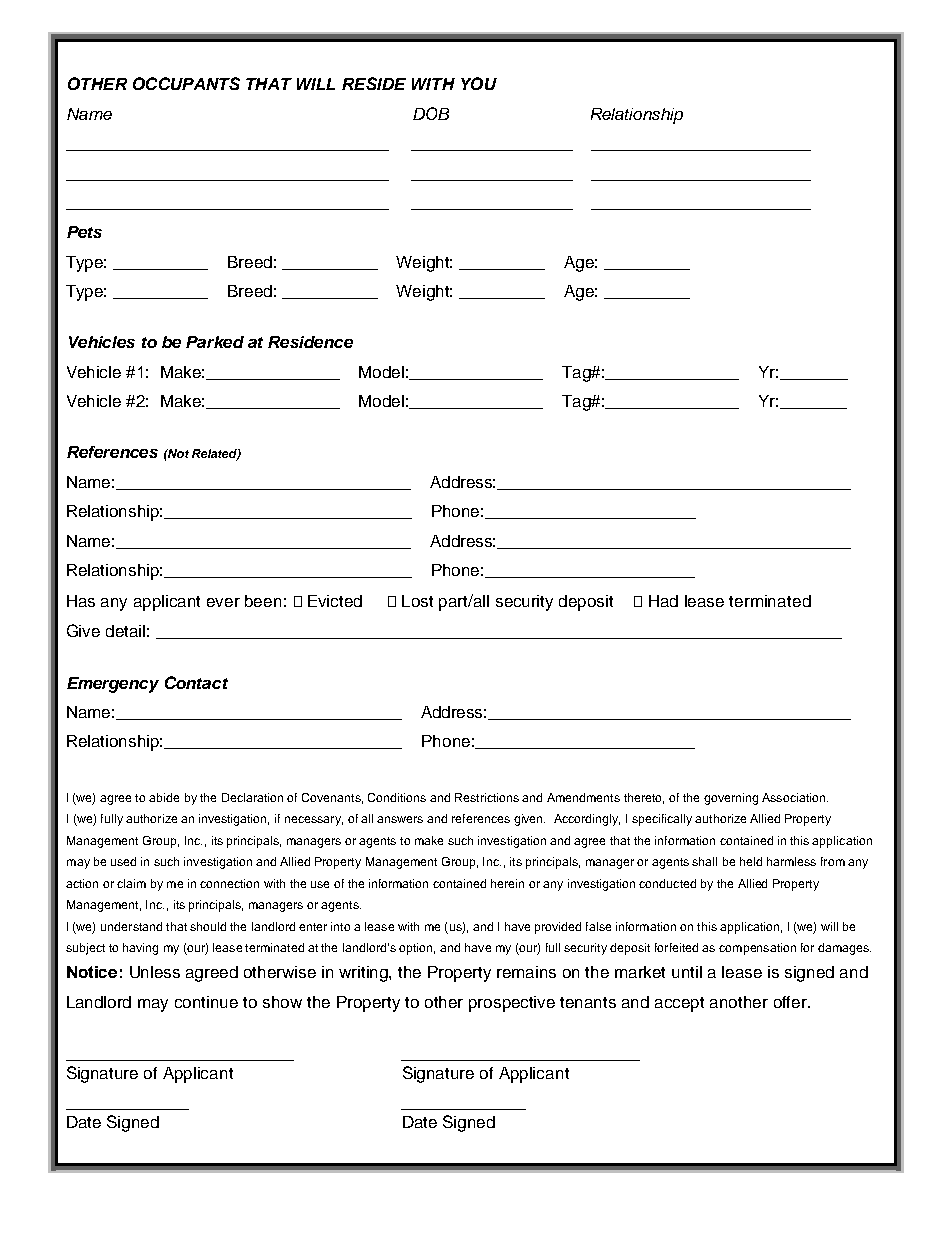  What do you see at coordinates (431, 113) in the page?
I see `DOB` at bounding box center [431, 113].
